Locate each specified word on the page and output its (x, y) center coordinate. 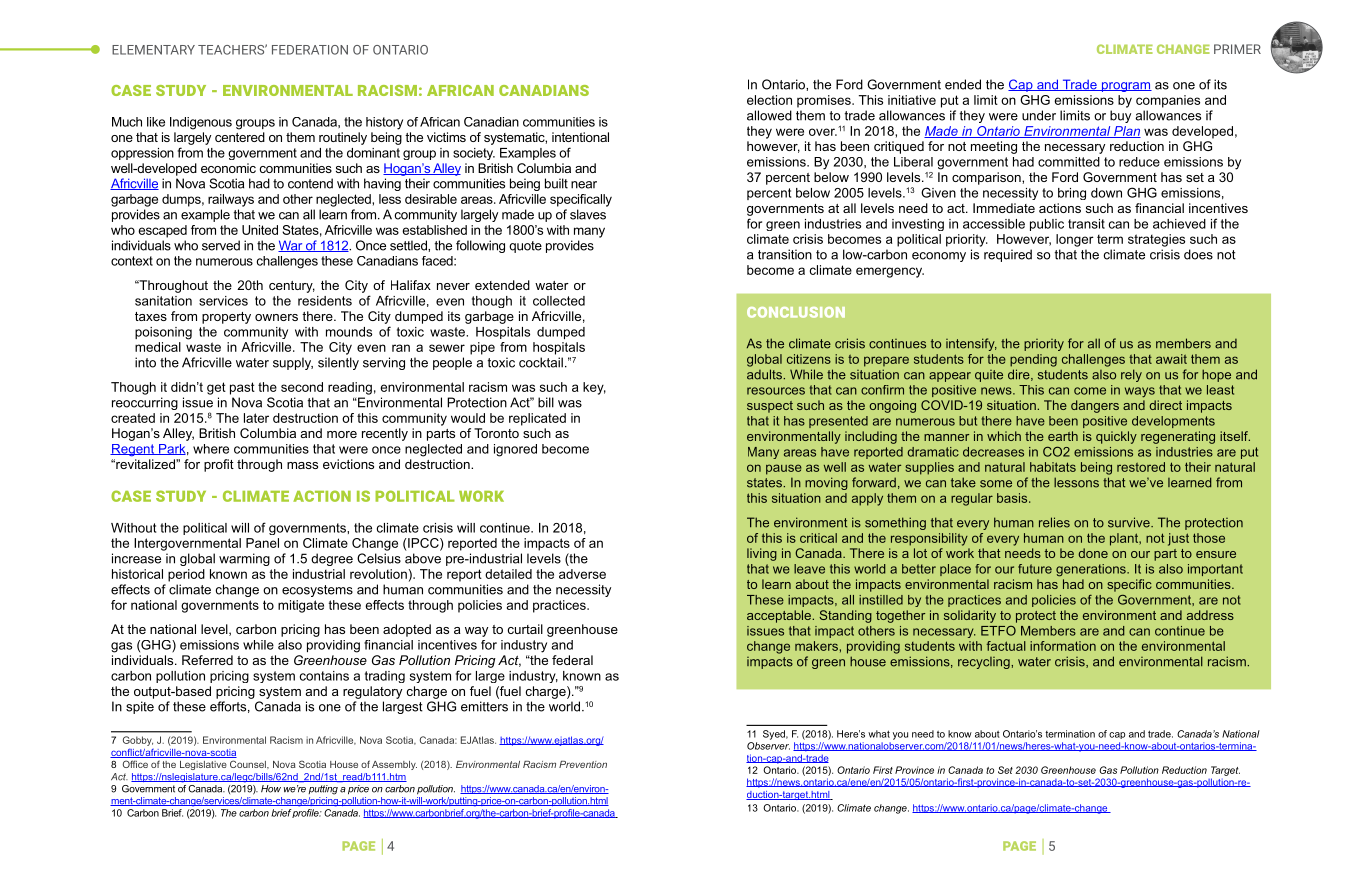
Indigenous (201, 123)
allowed (769, 115)
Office (135, 764)
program (1125, 87)
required (1008, 255)
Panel (262, 543)
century (292, 287)
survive (1130, 522)
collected (559, 301)
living (762, 554)
